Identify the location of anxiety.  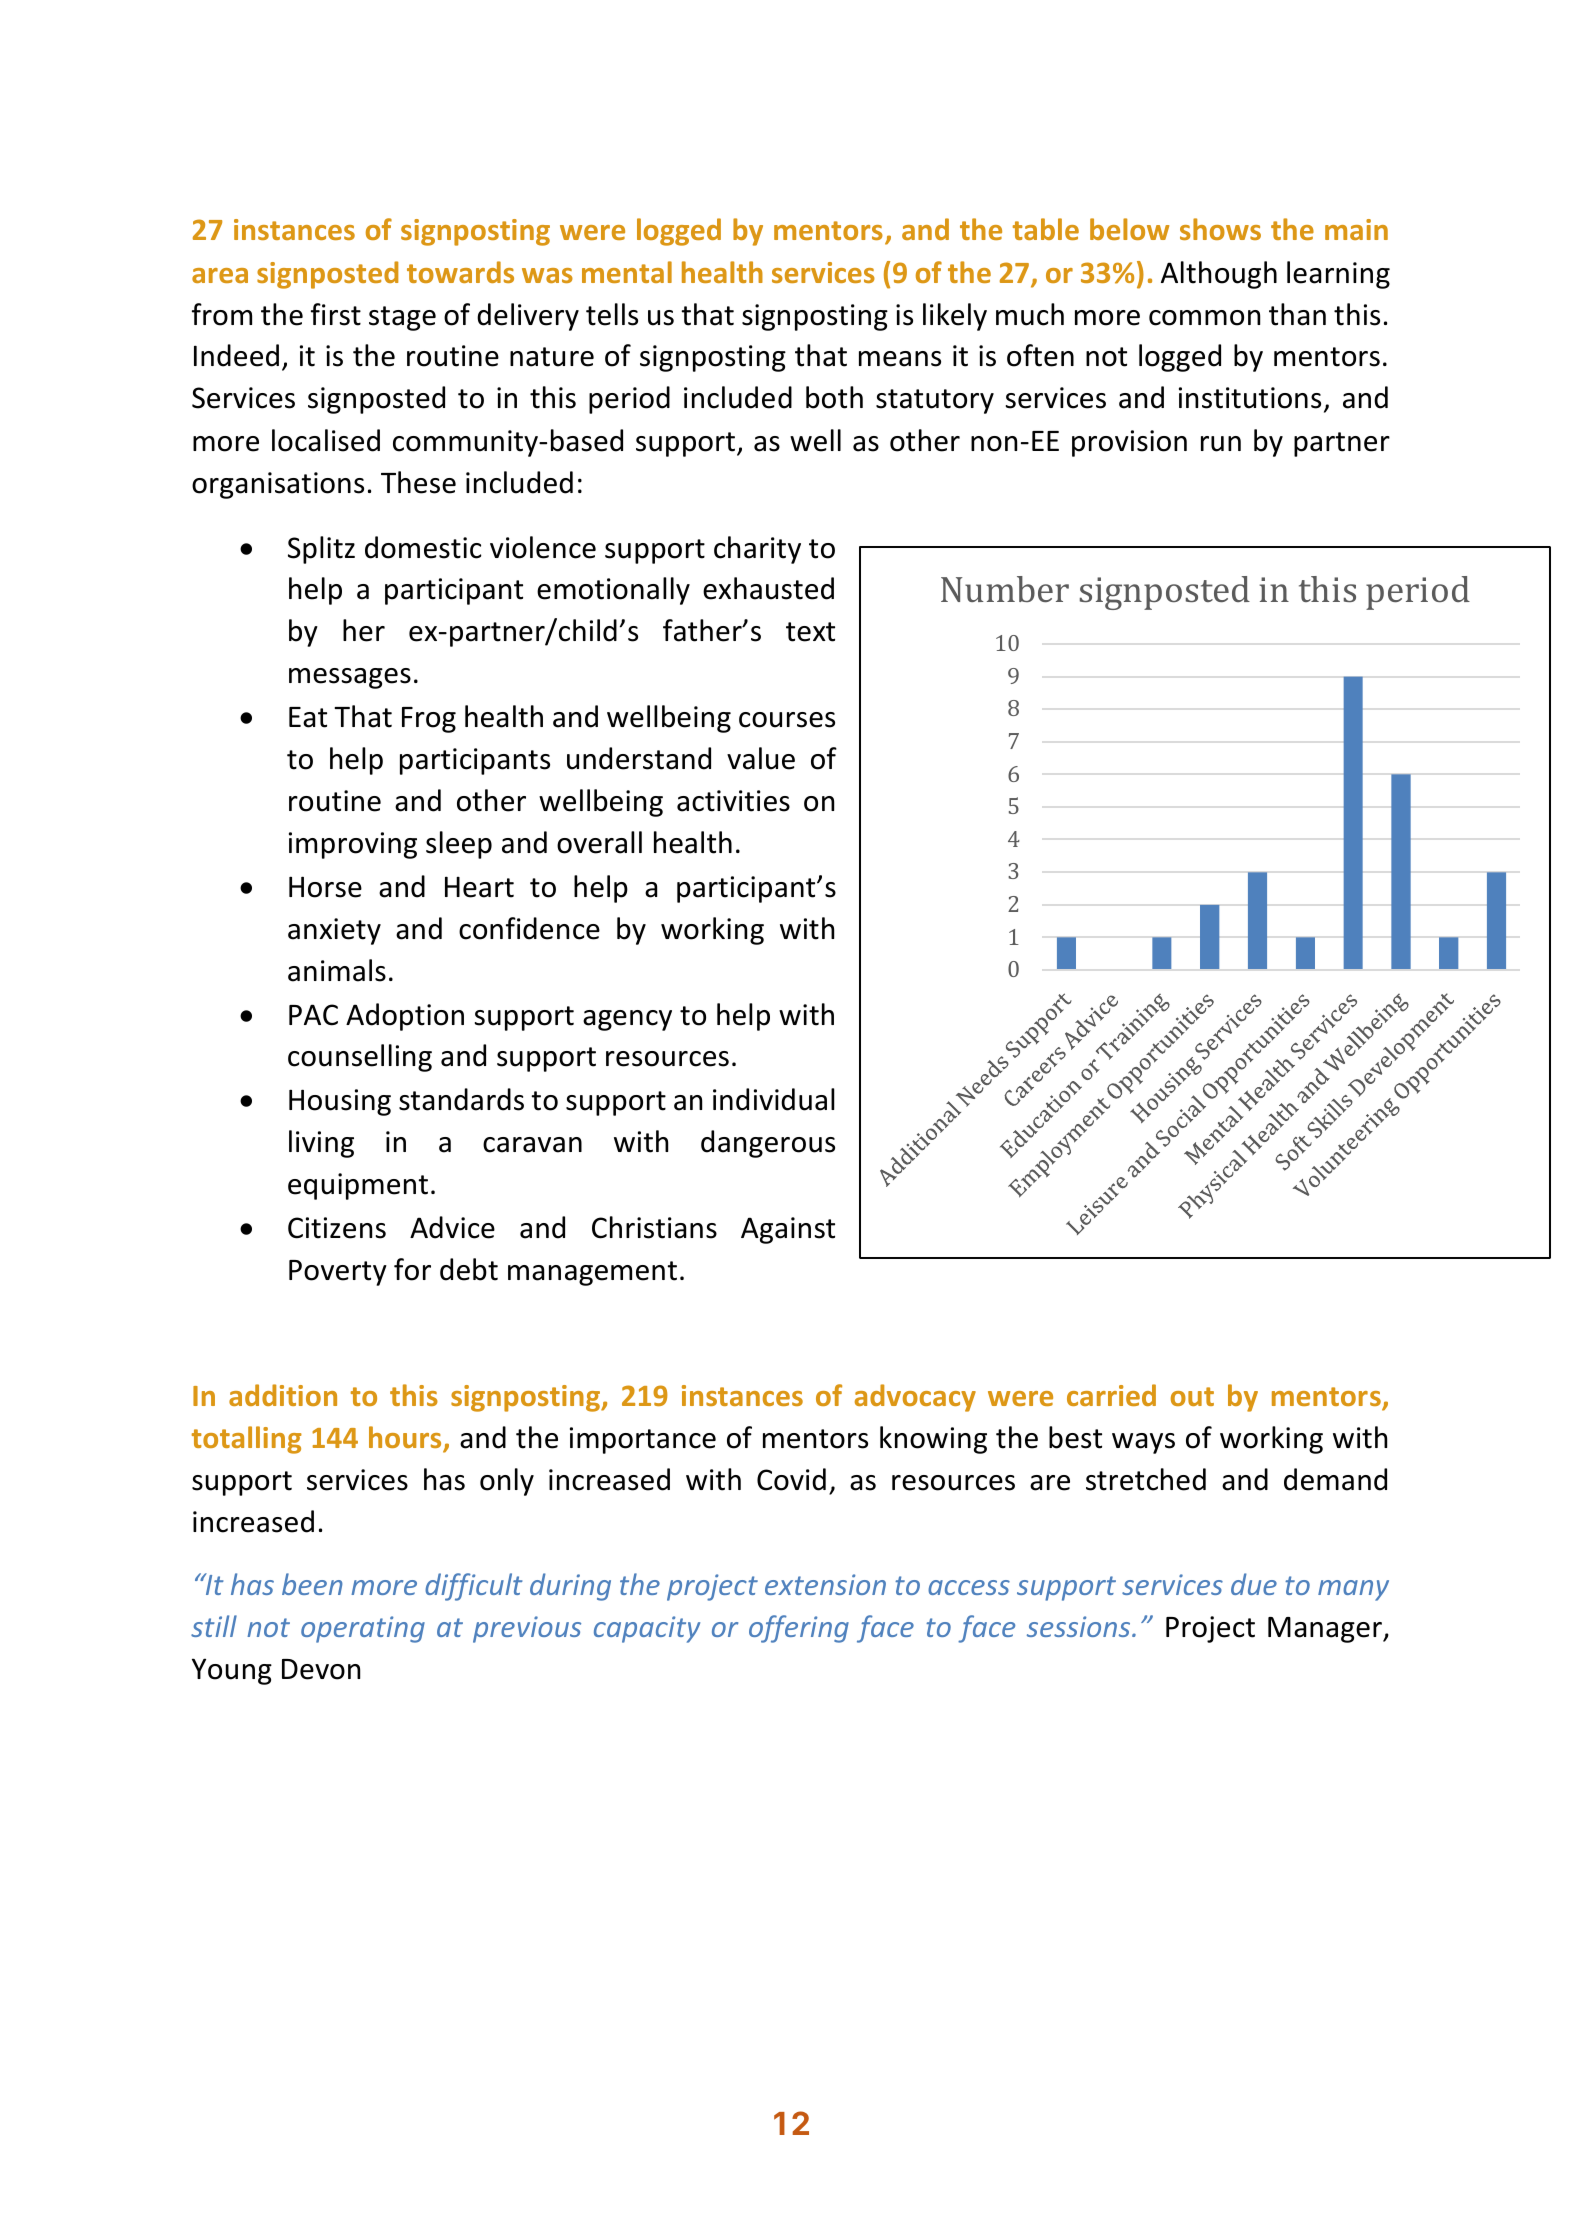
(334, 931).
